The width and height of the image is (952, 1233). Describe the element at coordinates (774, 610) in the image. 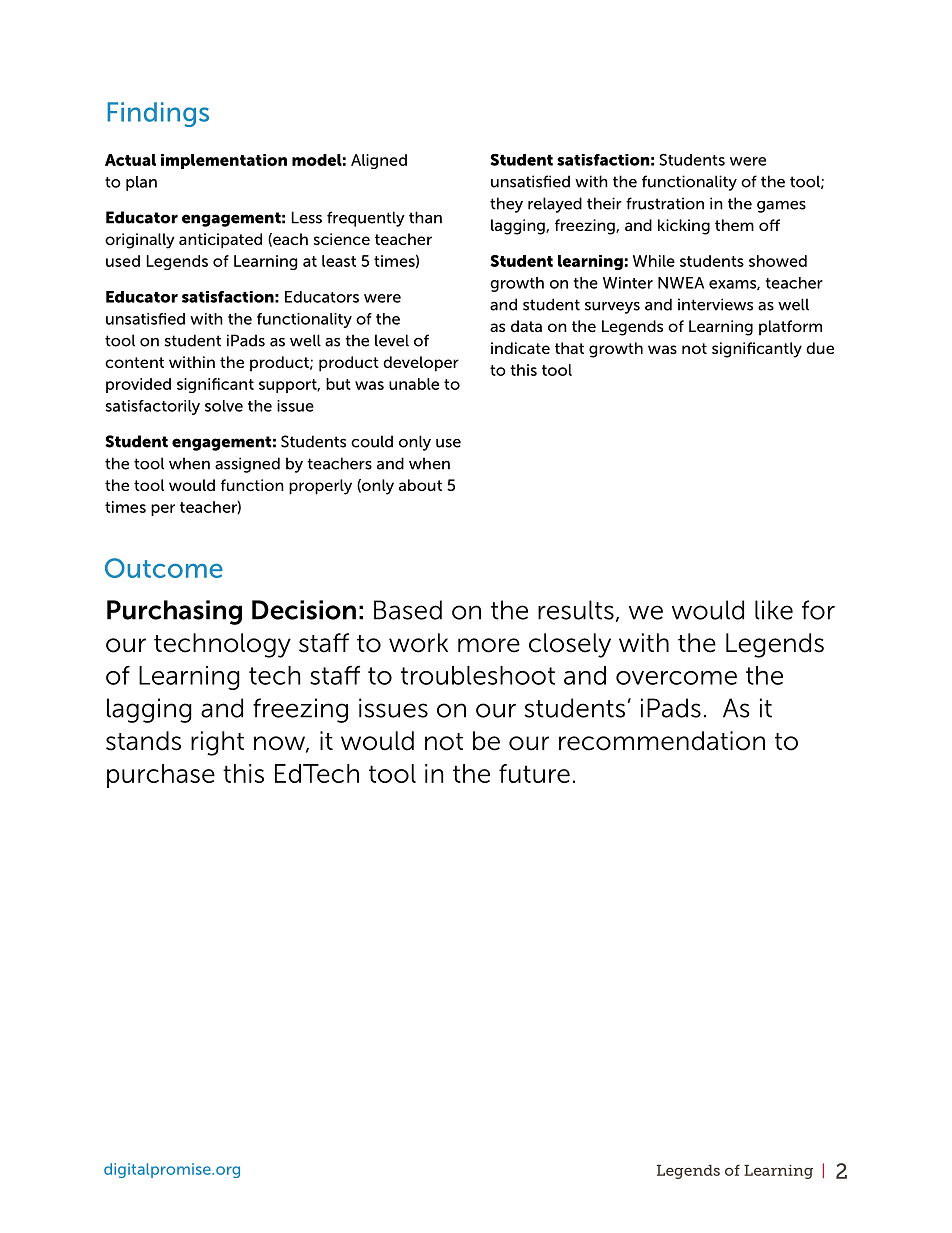

I see `like` at that location.
